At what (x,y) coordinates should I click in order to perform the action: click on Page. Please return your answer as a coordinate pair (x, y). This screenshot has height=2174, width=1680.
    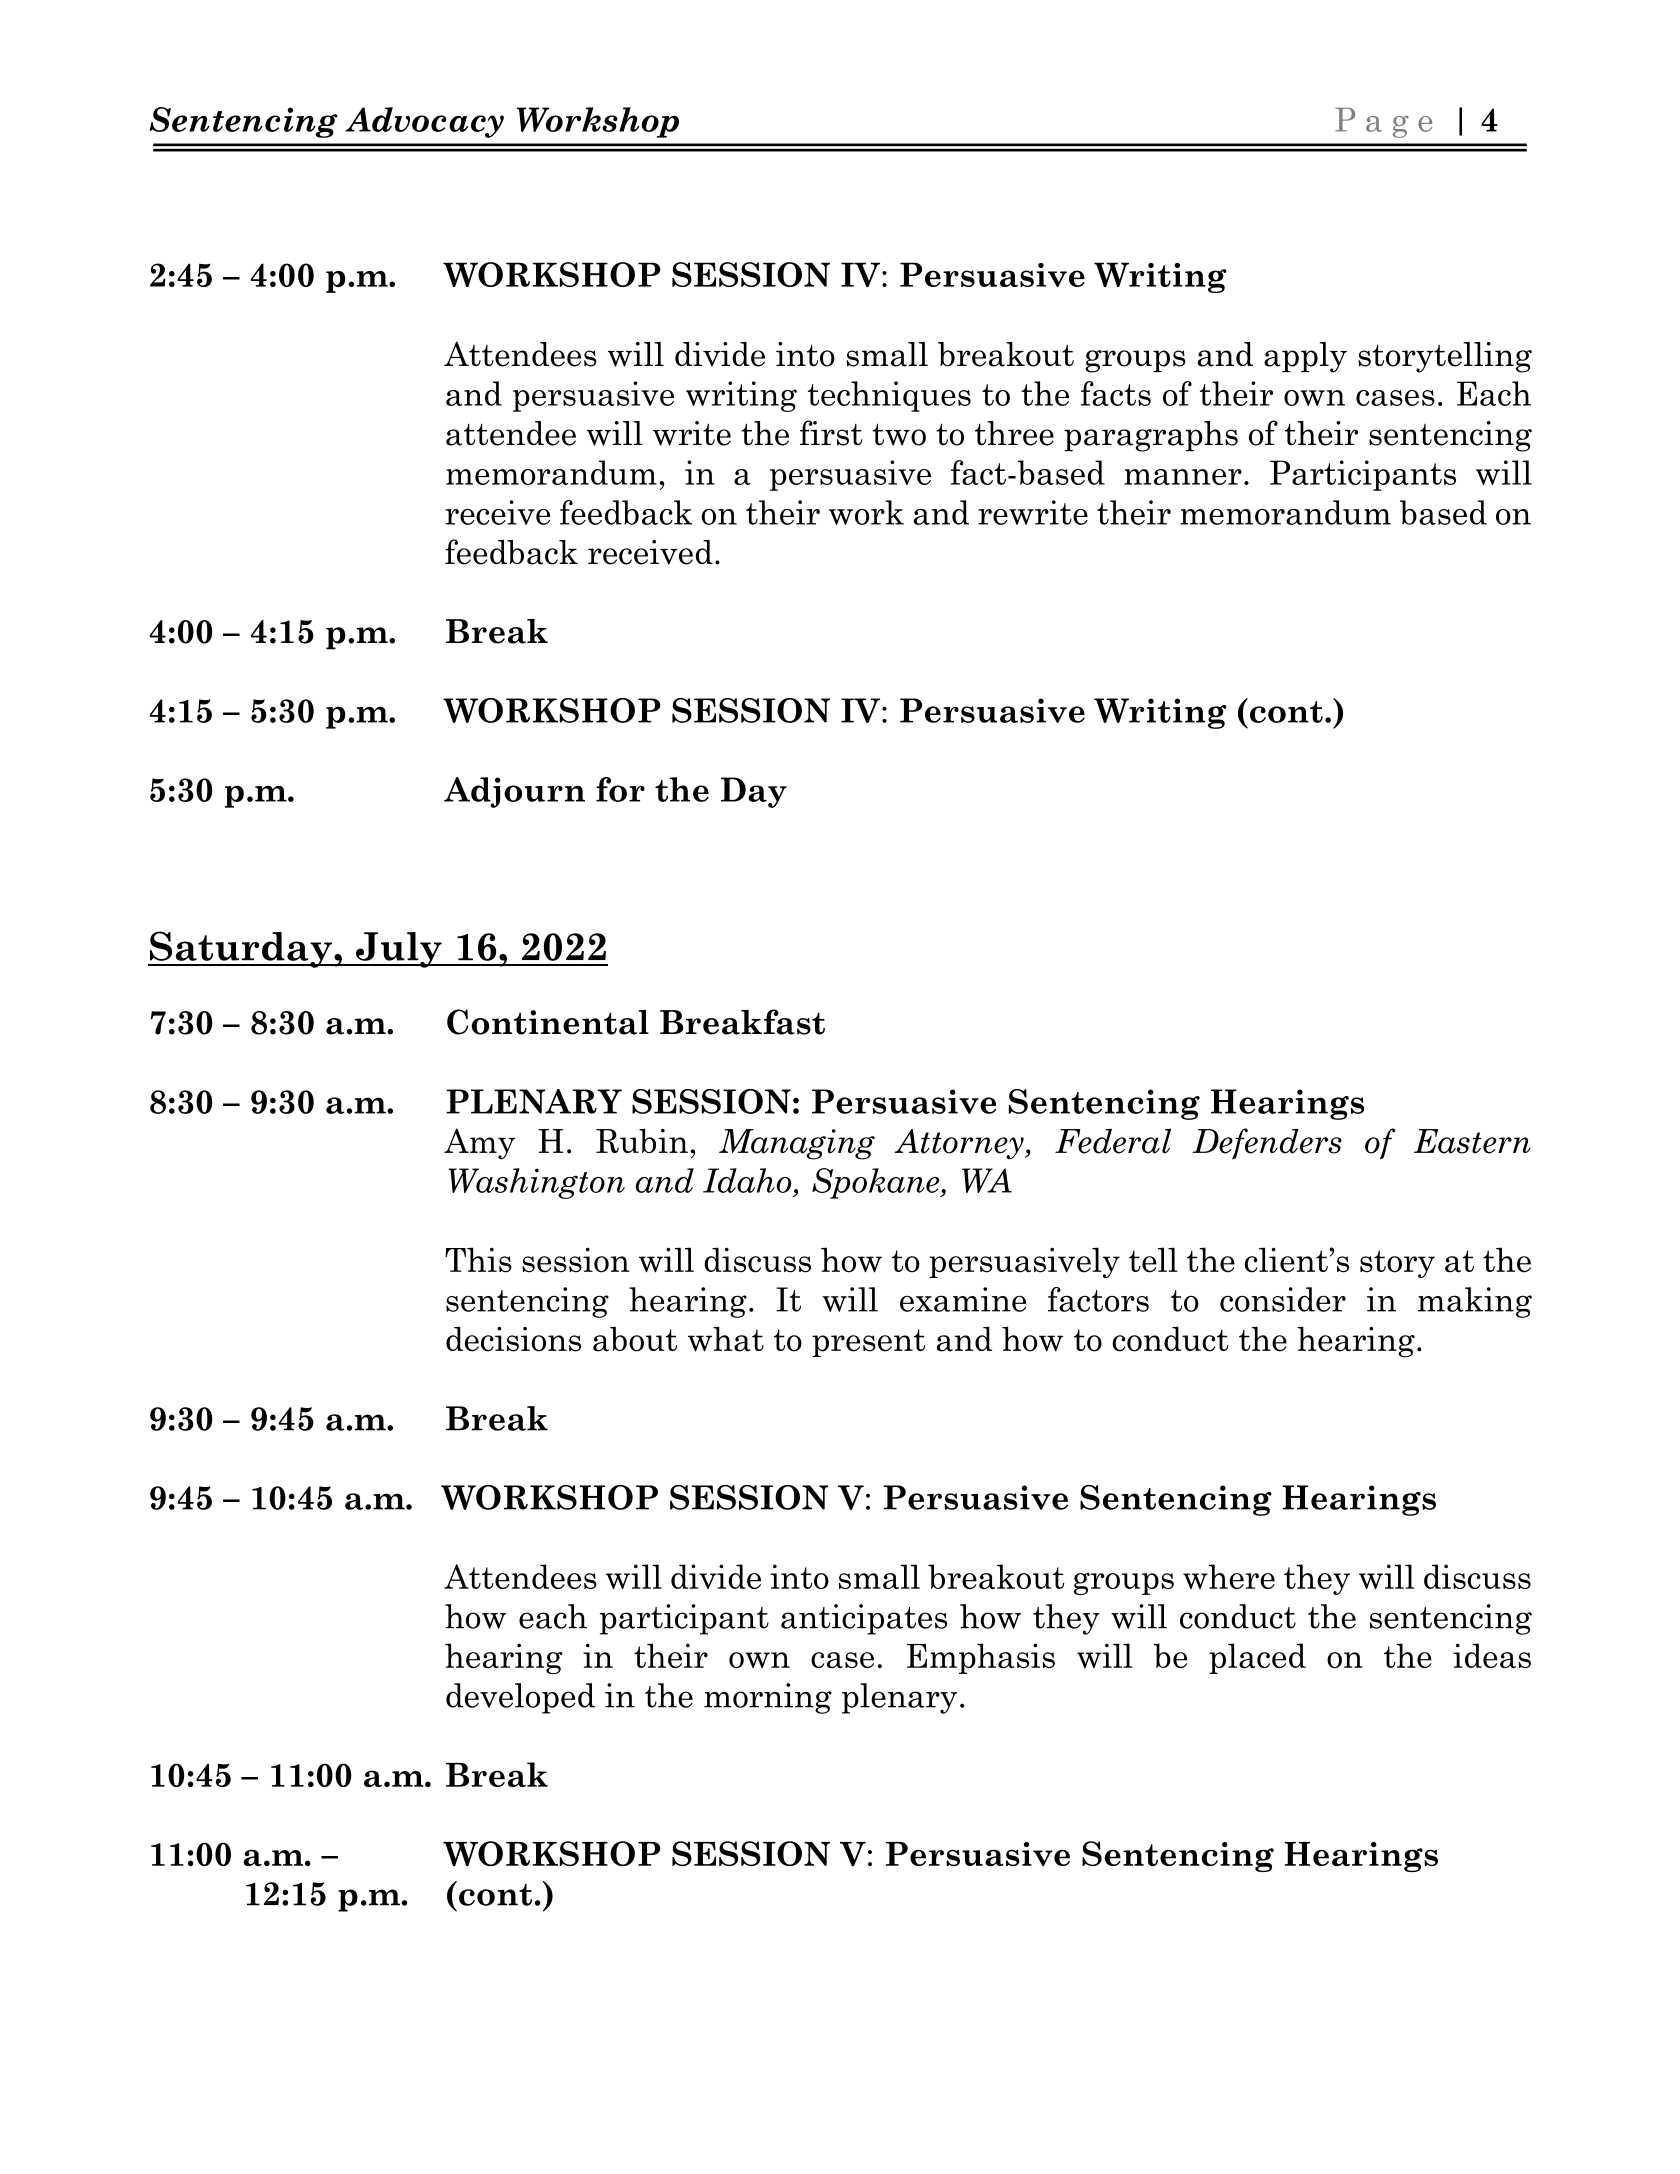
    Looking at the image, I should click on (1383, 123).
